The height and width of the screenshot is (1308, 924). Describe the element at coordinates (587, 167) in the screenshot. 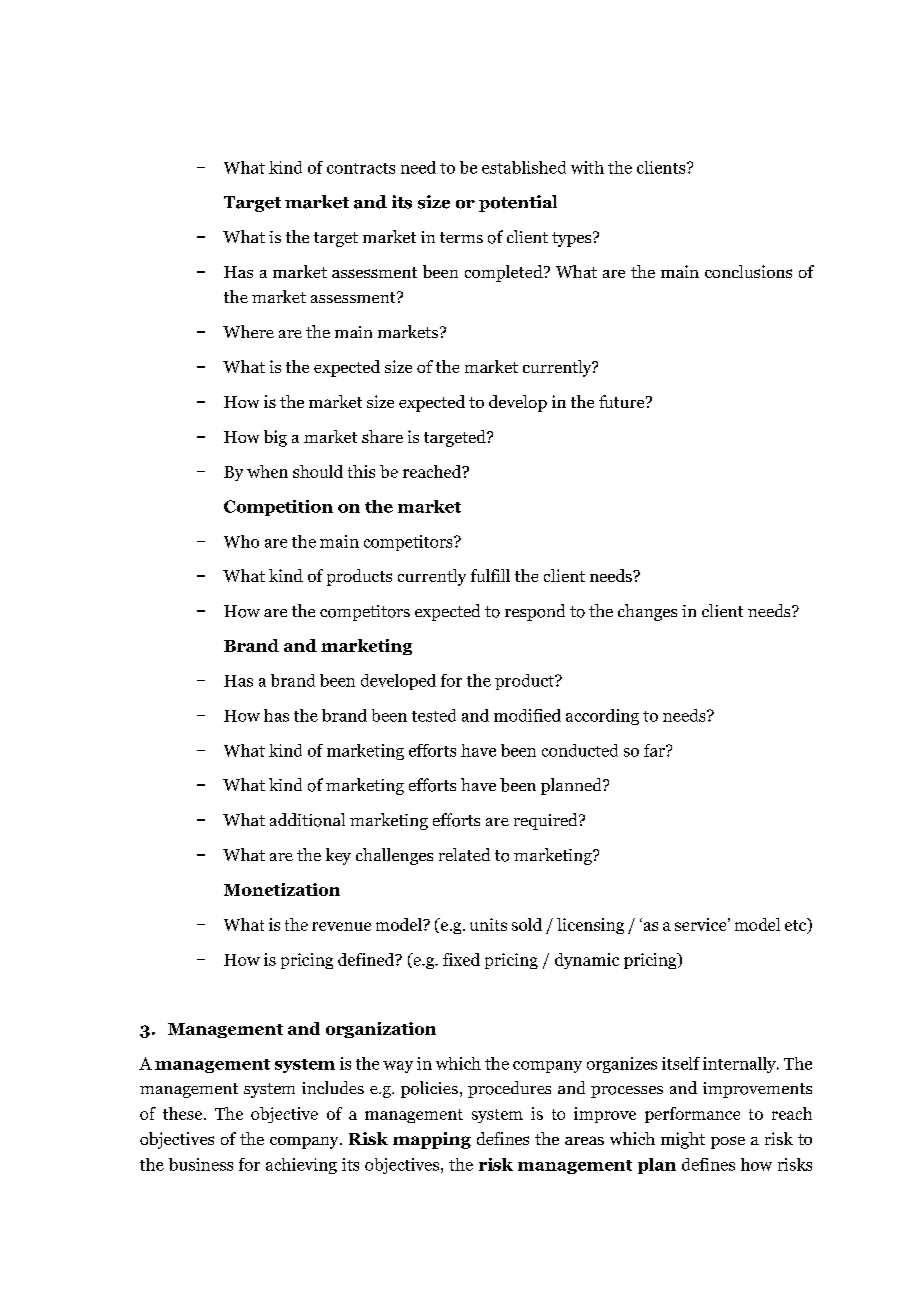

I see `with` at that location.
